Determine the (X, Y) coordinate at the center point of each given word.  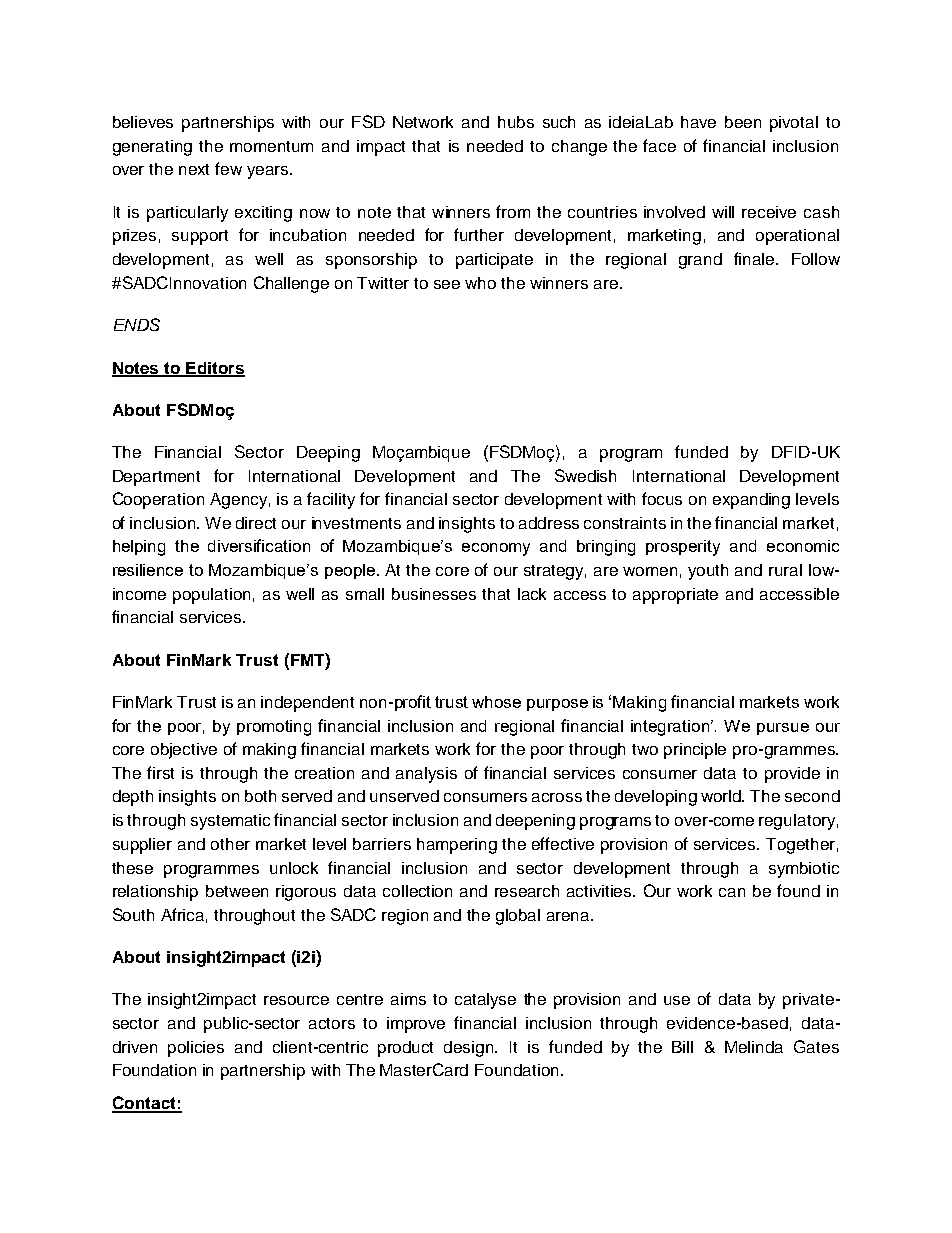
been (743, 122)
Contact (145, 1104)
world (722, 796)
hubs (516, 122)
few (228, 168)
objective (184, 751)
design (470, 1049)
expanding (751, 501)
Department (156, 478)
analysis (426, 775)
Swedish (585, 475)
